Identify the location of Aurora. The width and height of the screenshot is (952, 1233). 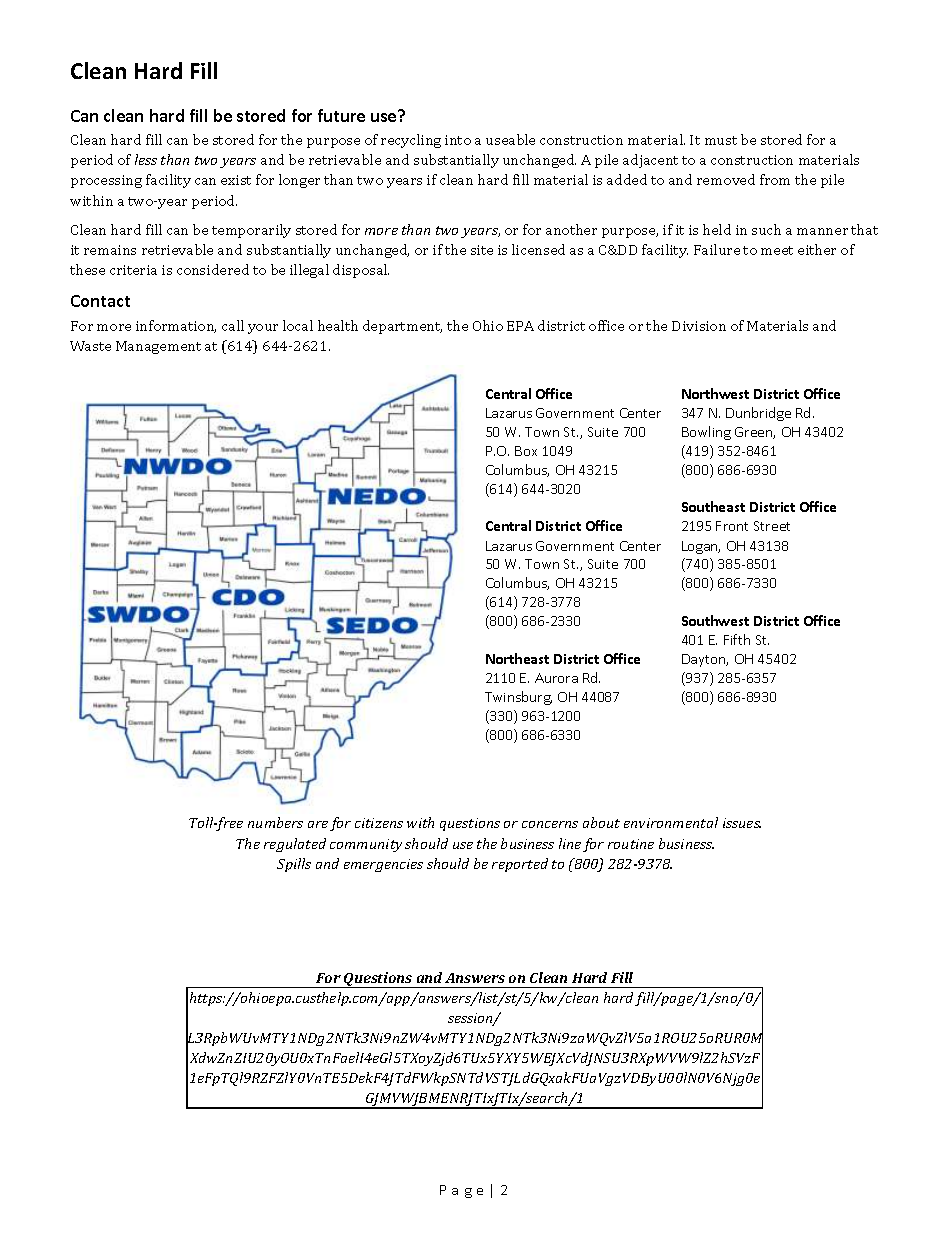
(556, 678).
